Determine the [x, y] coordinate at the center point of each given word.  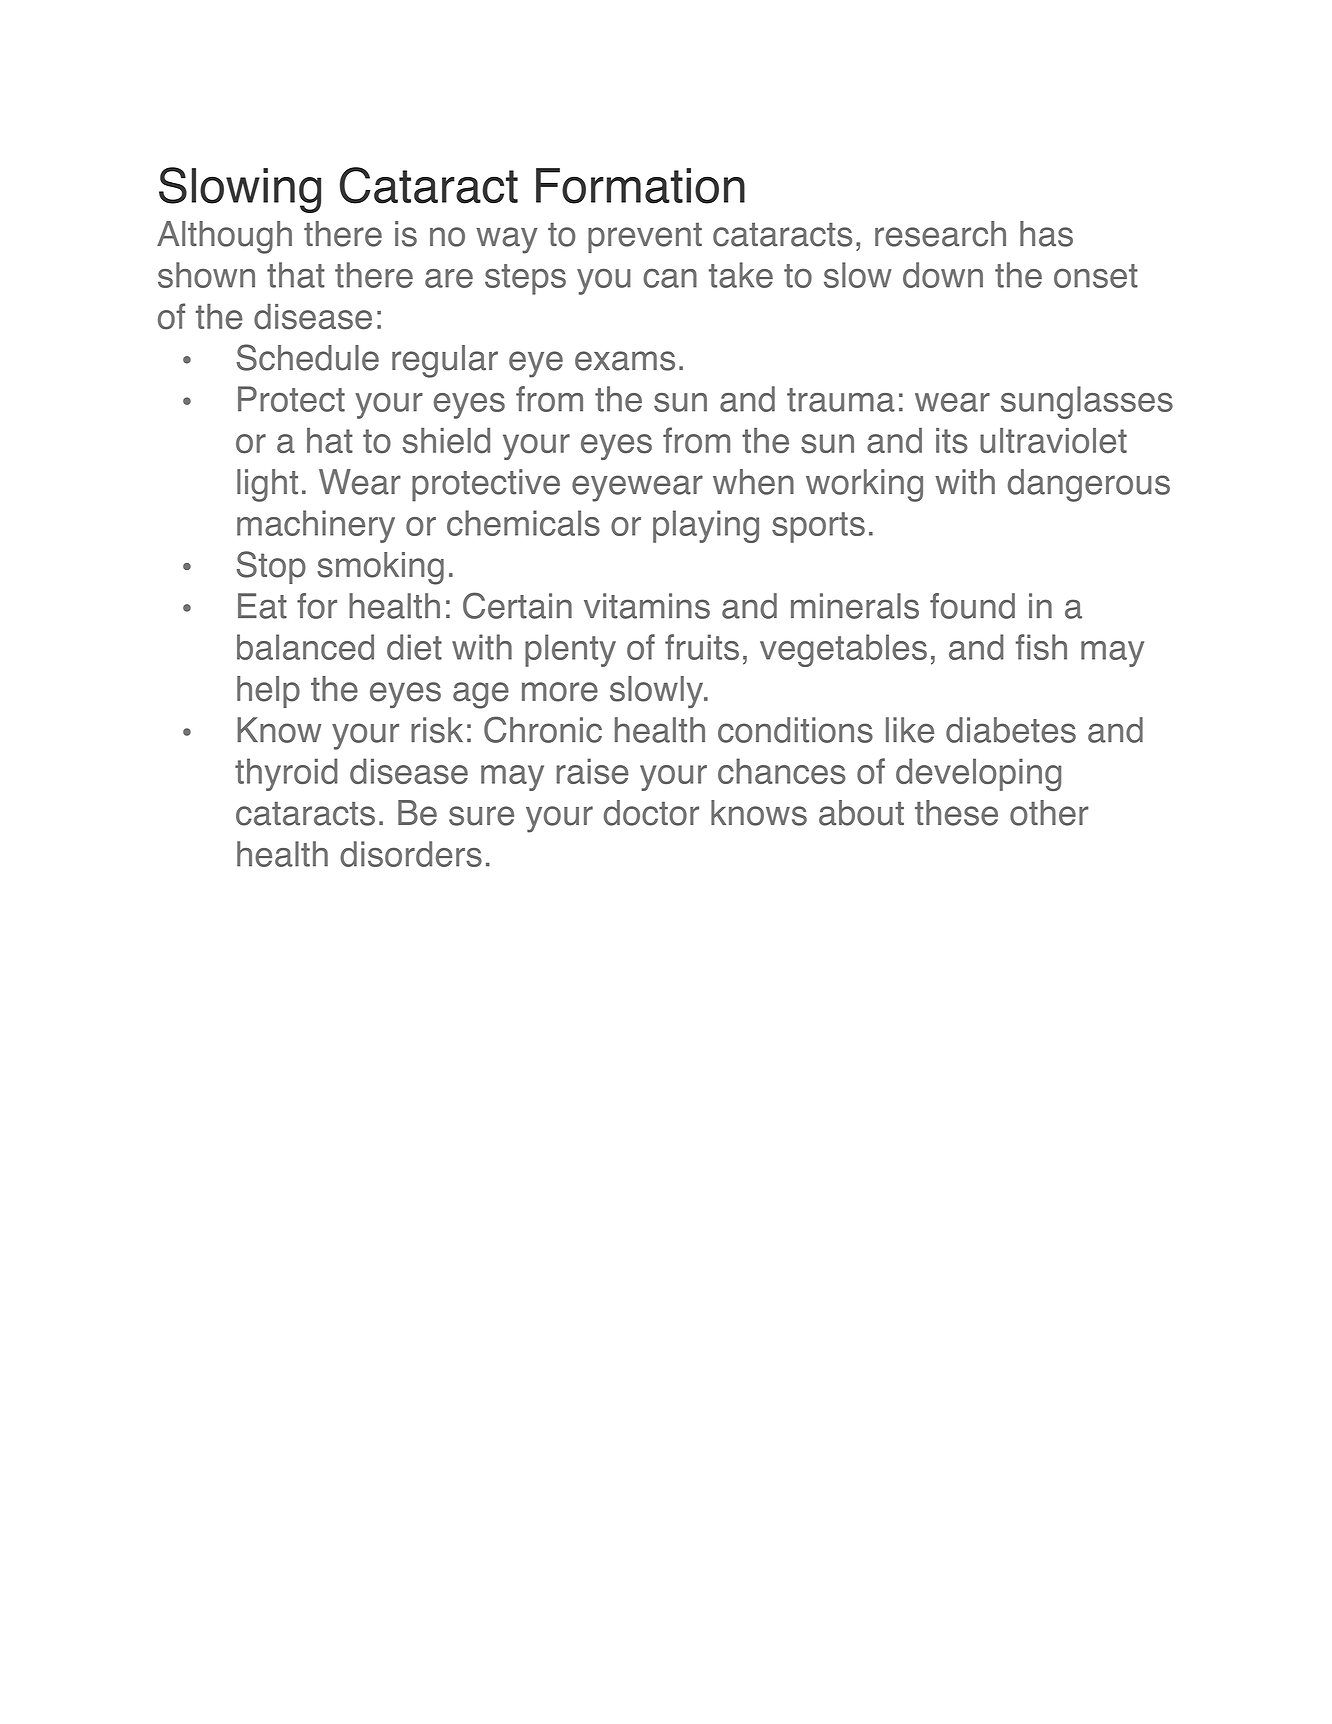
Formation [640, 186]
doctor [651, 813]
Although [224, 237]
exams [625, 361]
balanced [305, 647]
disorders [411, 854]
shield [446, 440]
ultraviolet [1053, 441]
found [972, 606]
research [940, 234]
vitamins [647, 606]
